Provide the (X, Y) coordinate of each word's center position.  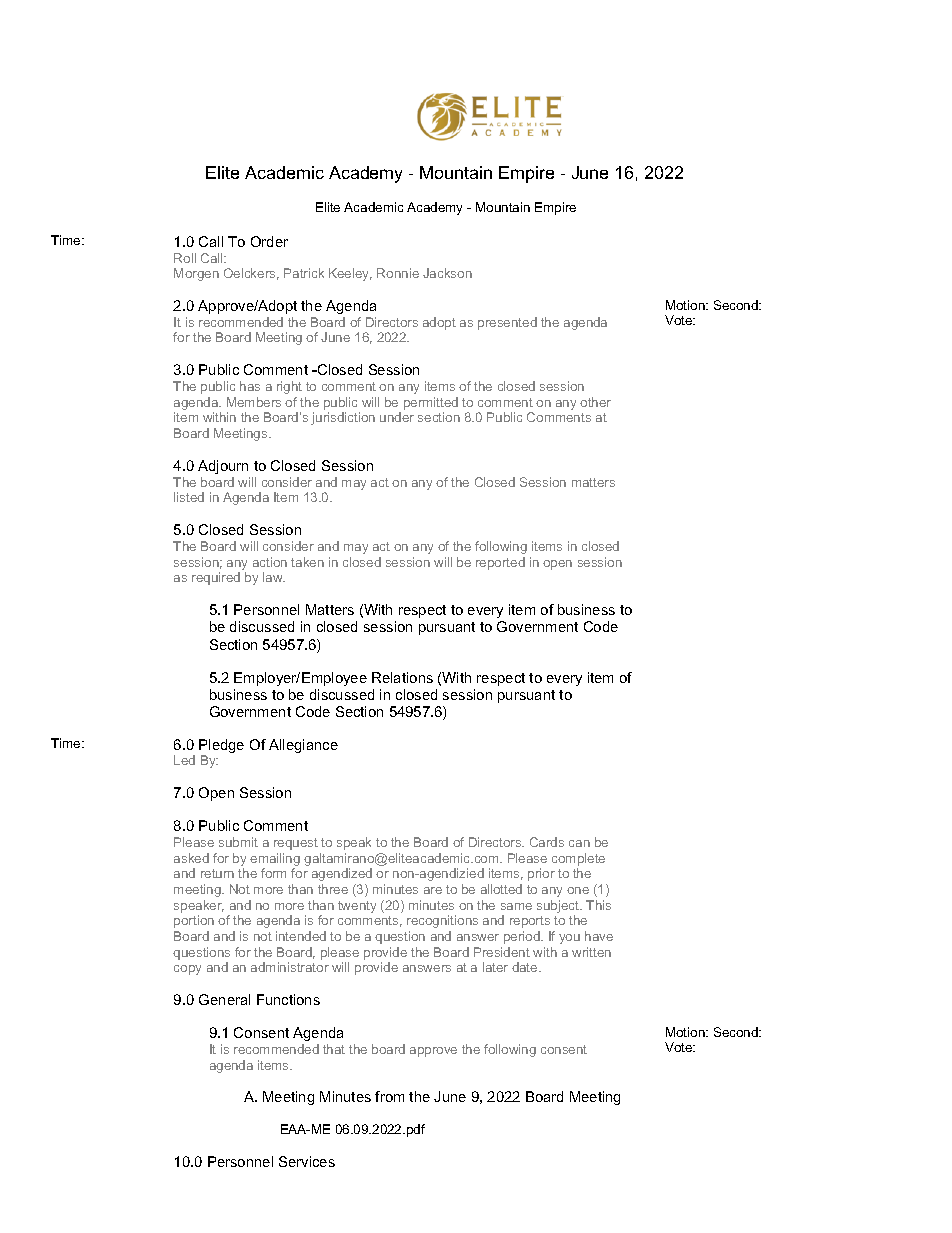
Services (307, 1161)
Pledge (221, 747)
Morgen (196, 274)
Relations (402, 677)
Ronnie (398, 273)
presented (507, 323)
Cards (547, 842)
